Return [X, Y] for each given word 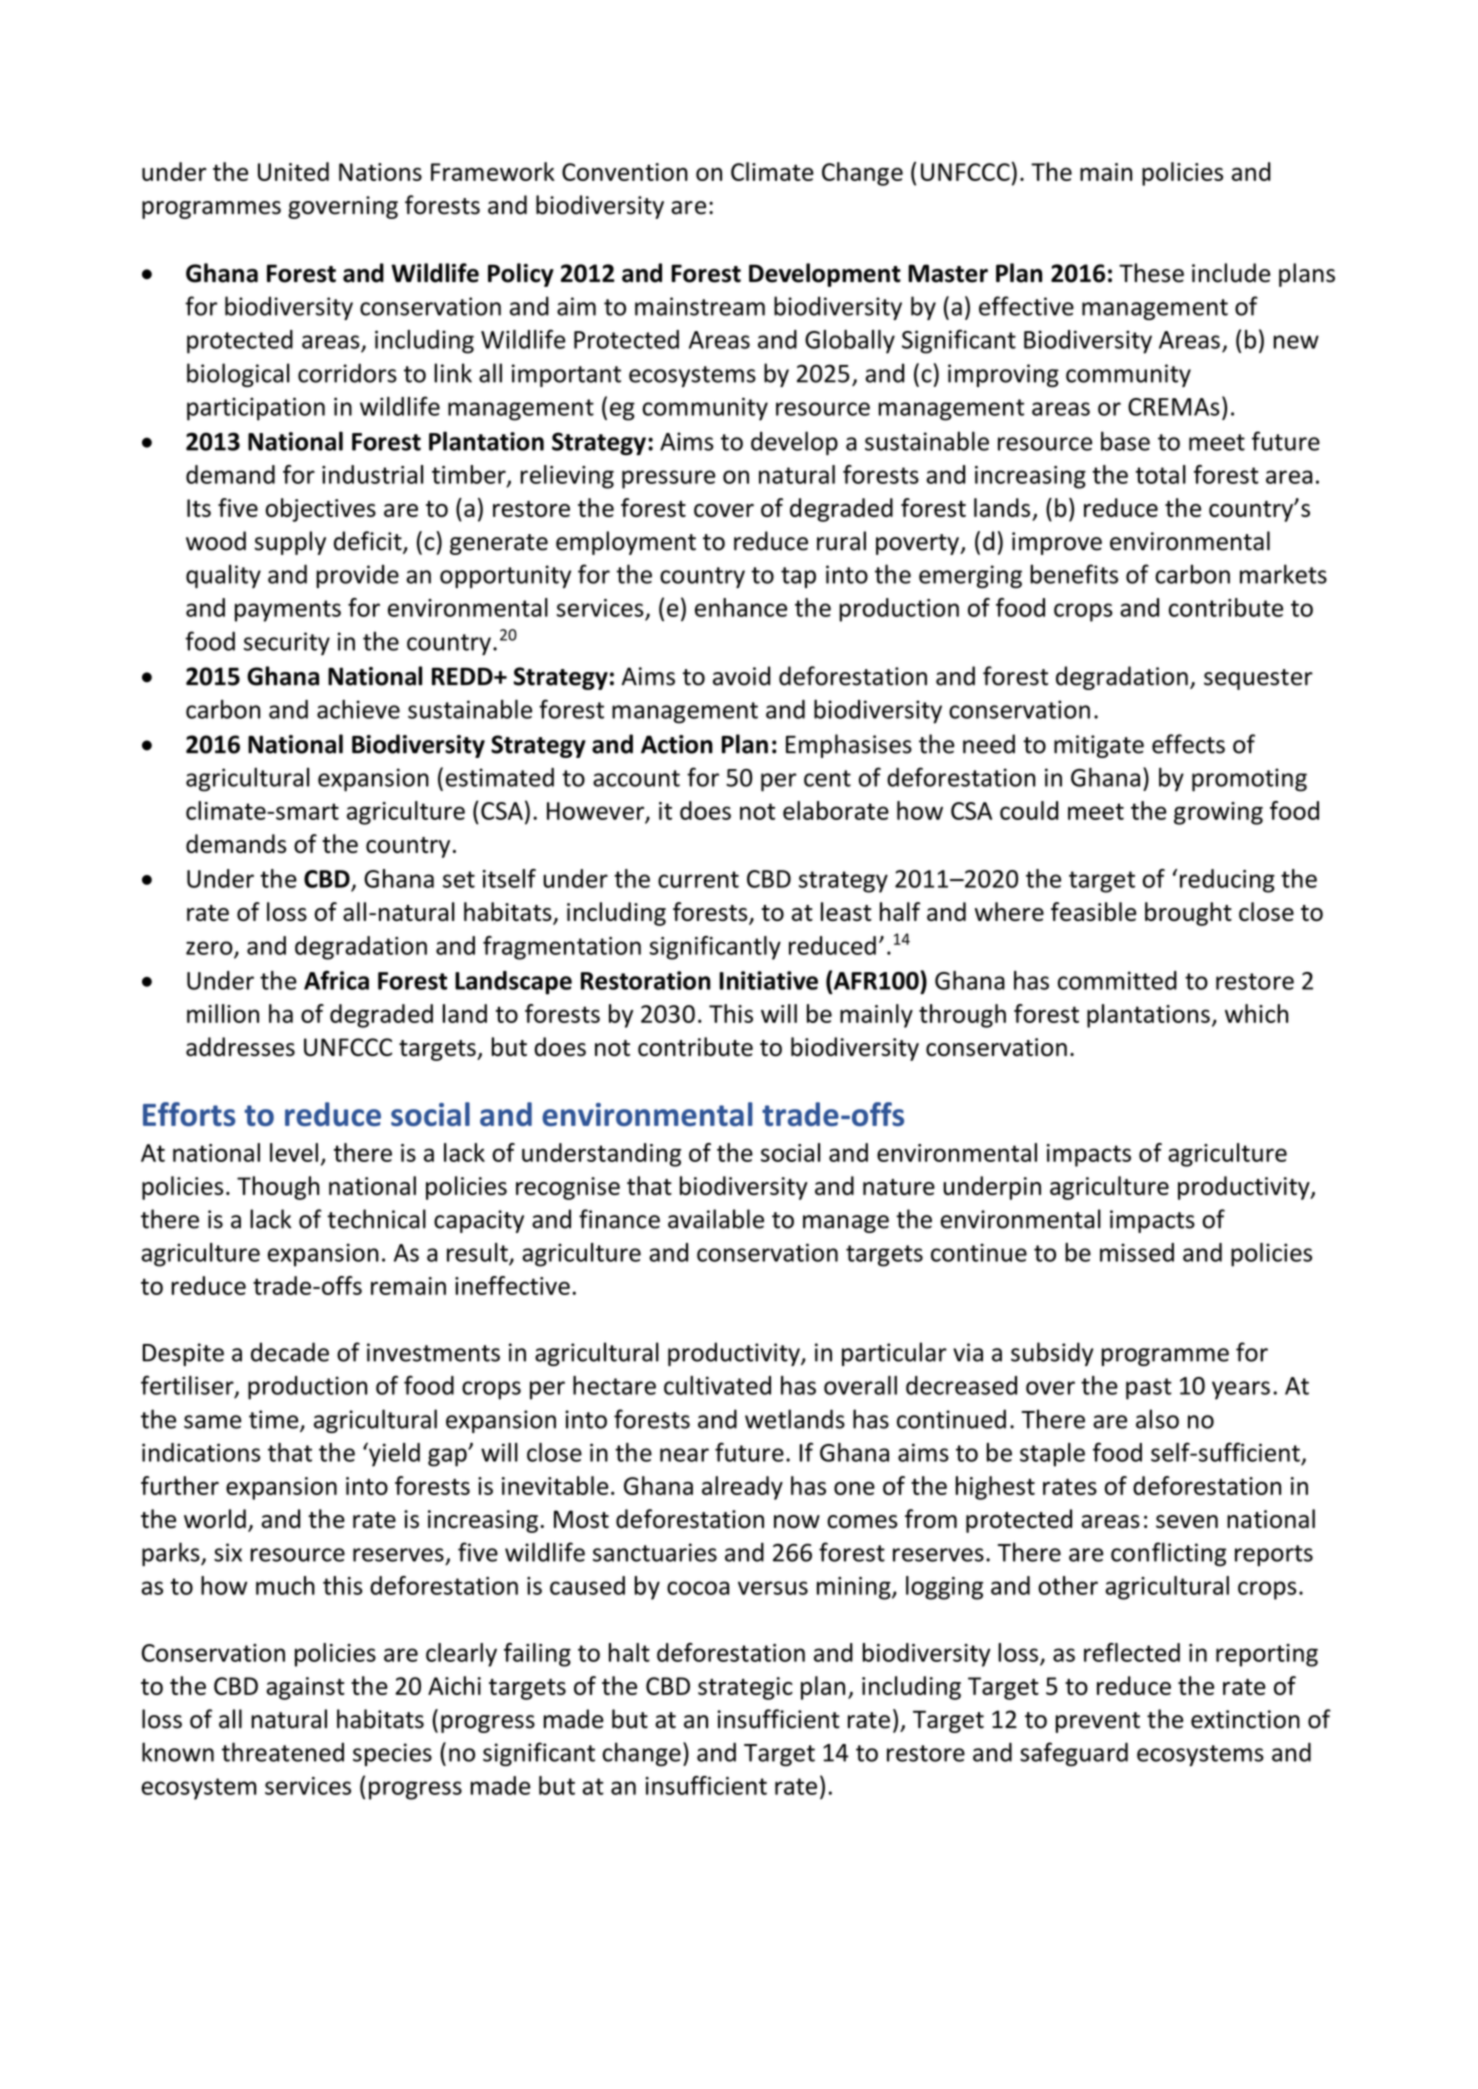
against [305, 1688]
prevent [1098, 1722]
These [1151, 273]
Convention [625, 172]
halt [629, 1652]
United [293, 171]
